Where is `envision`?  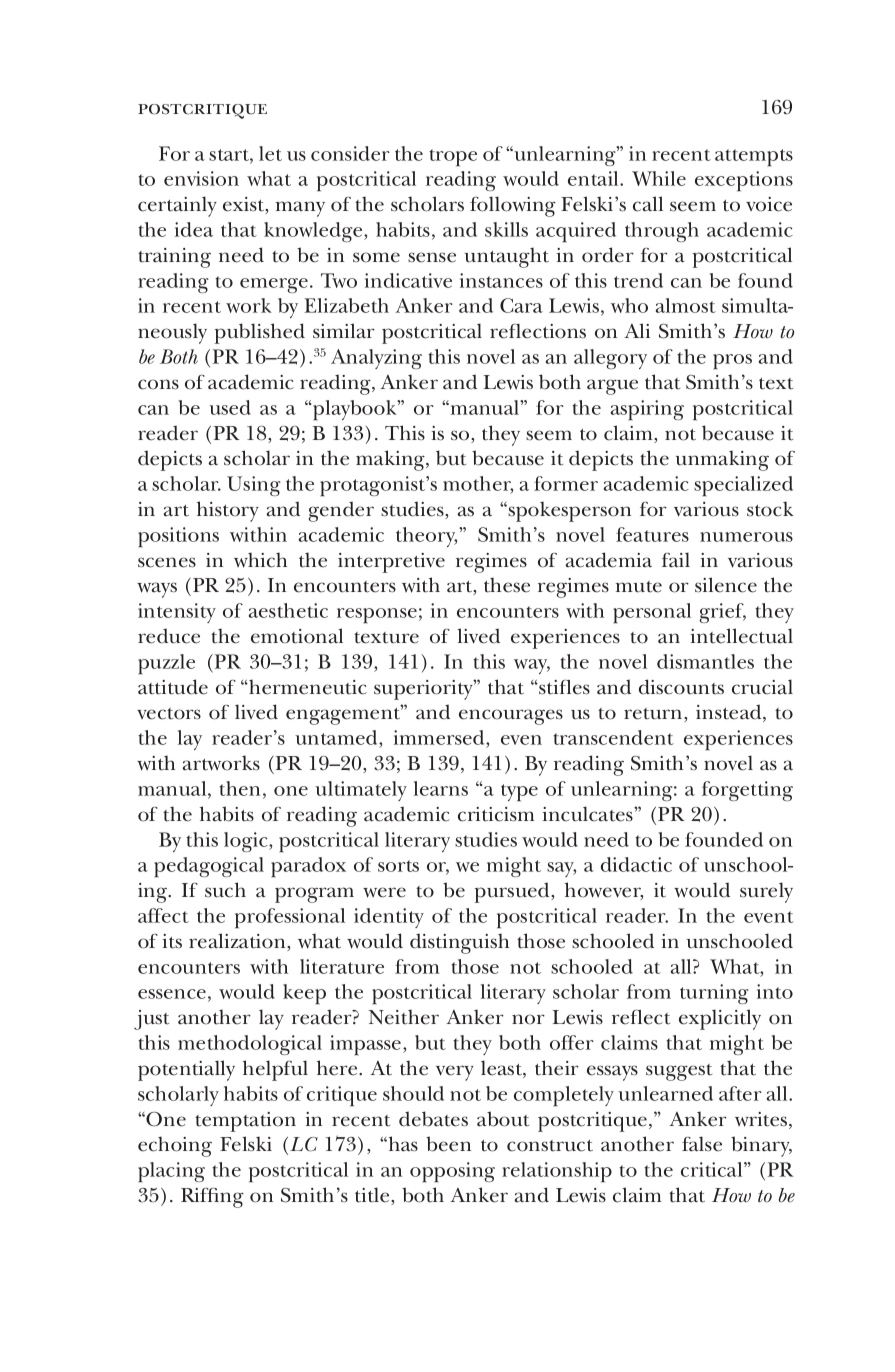
envision is located at coordinates (201, 178).
